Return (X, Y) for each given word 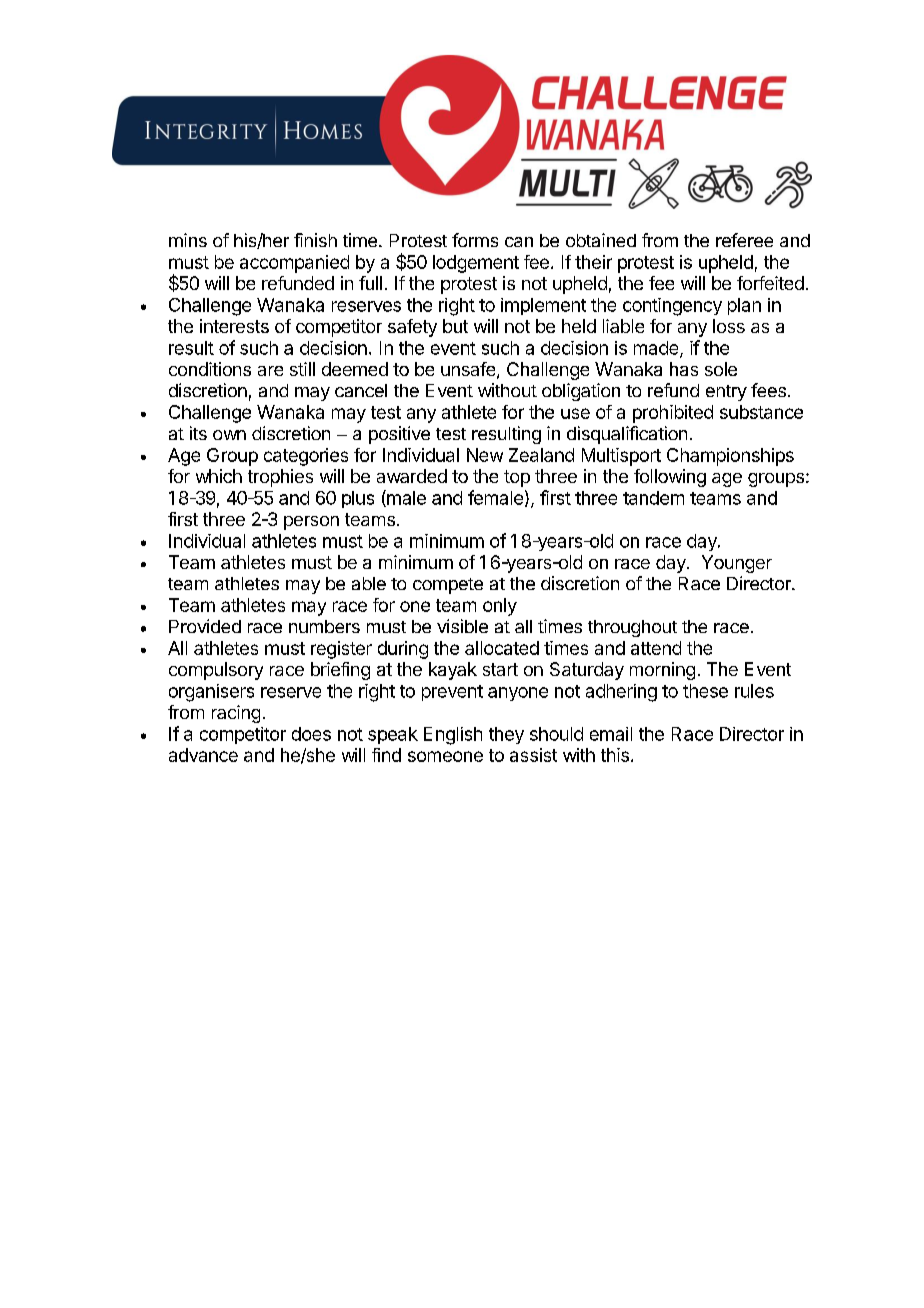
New (485, 455)
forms (475, 240)
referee (744, 240)
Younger (737, 564)
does (311, 734)
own (229, 435)
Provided (205, 626)
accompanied (294, 264)
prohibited (673, 414)
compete (448, 586)
